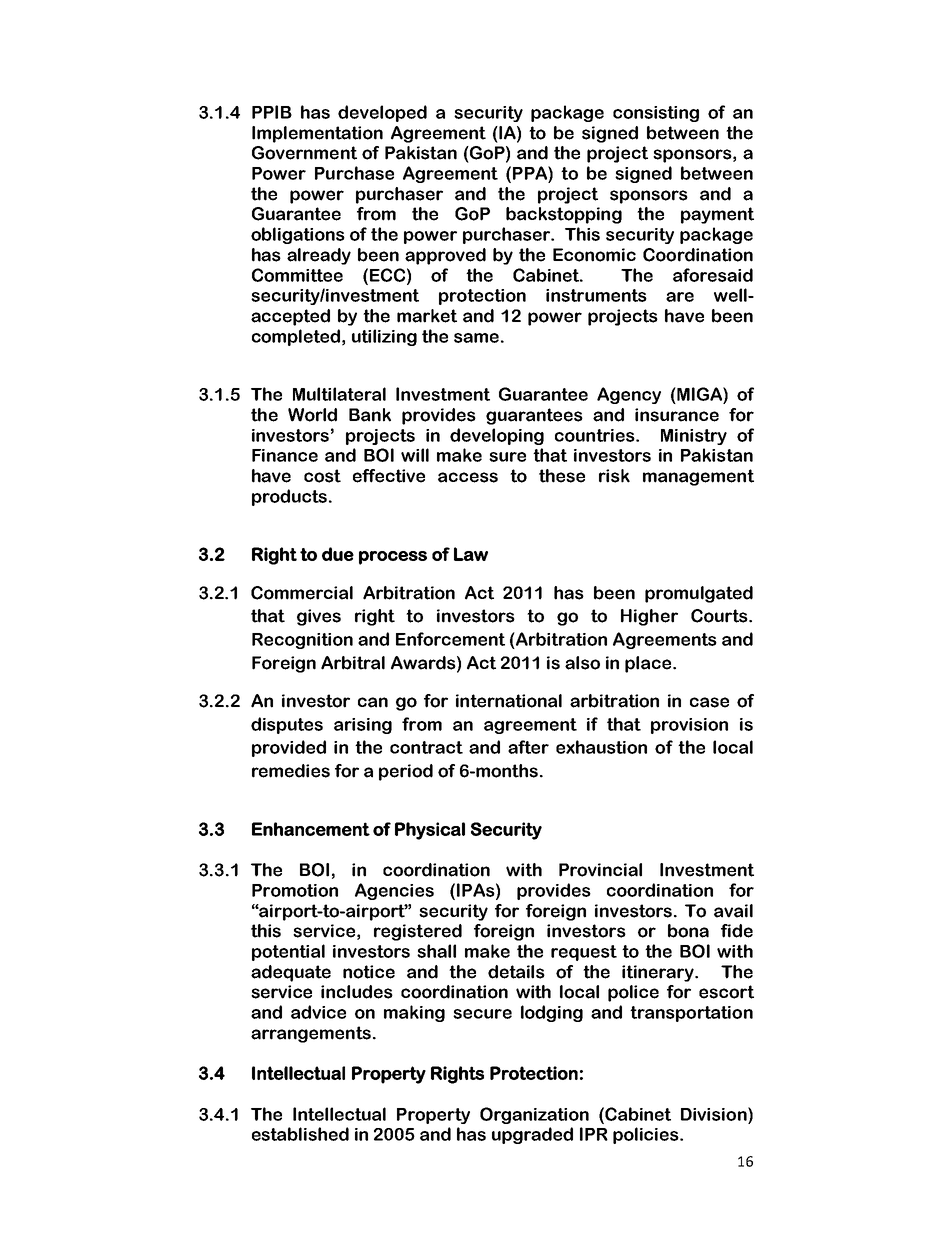 The image size is (952, 1233). What do you see at coordinates (528, 747) in the image?
I see `after` at bounding box center [528, 747].
